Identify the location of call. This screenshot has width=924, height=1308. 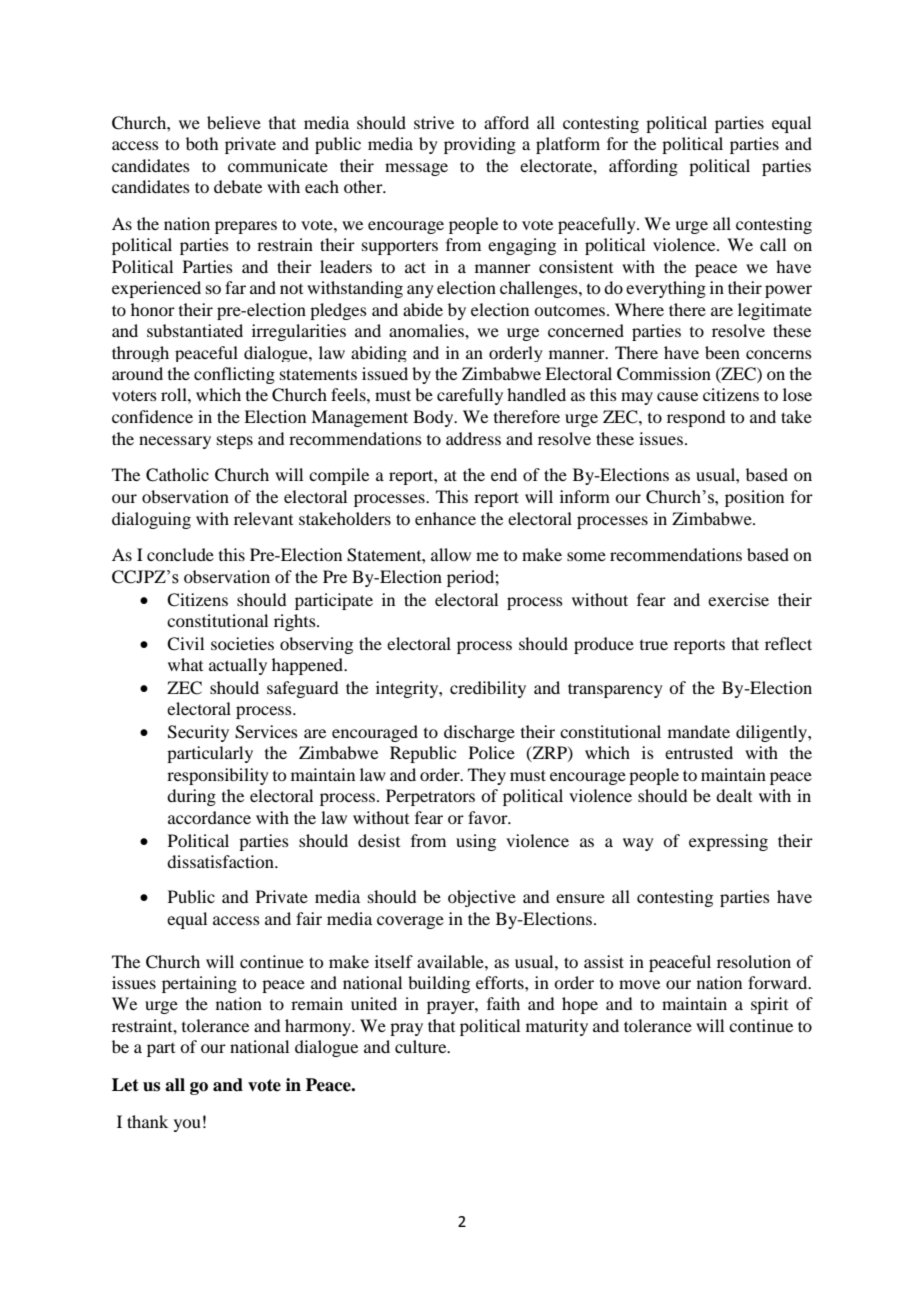
(773, 244).
